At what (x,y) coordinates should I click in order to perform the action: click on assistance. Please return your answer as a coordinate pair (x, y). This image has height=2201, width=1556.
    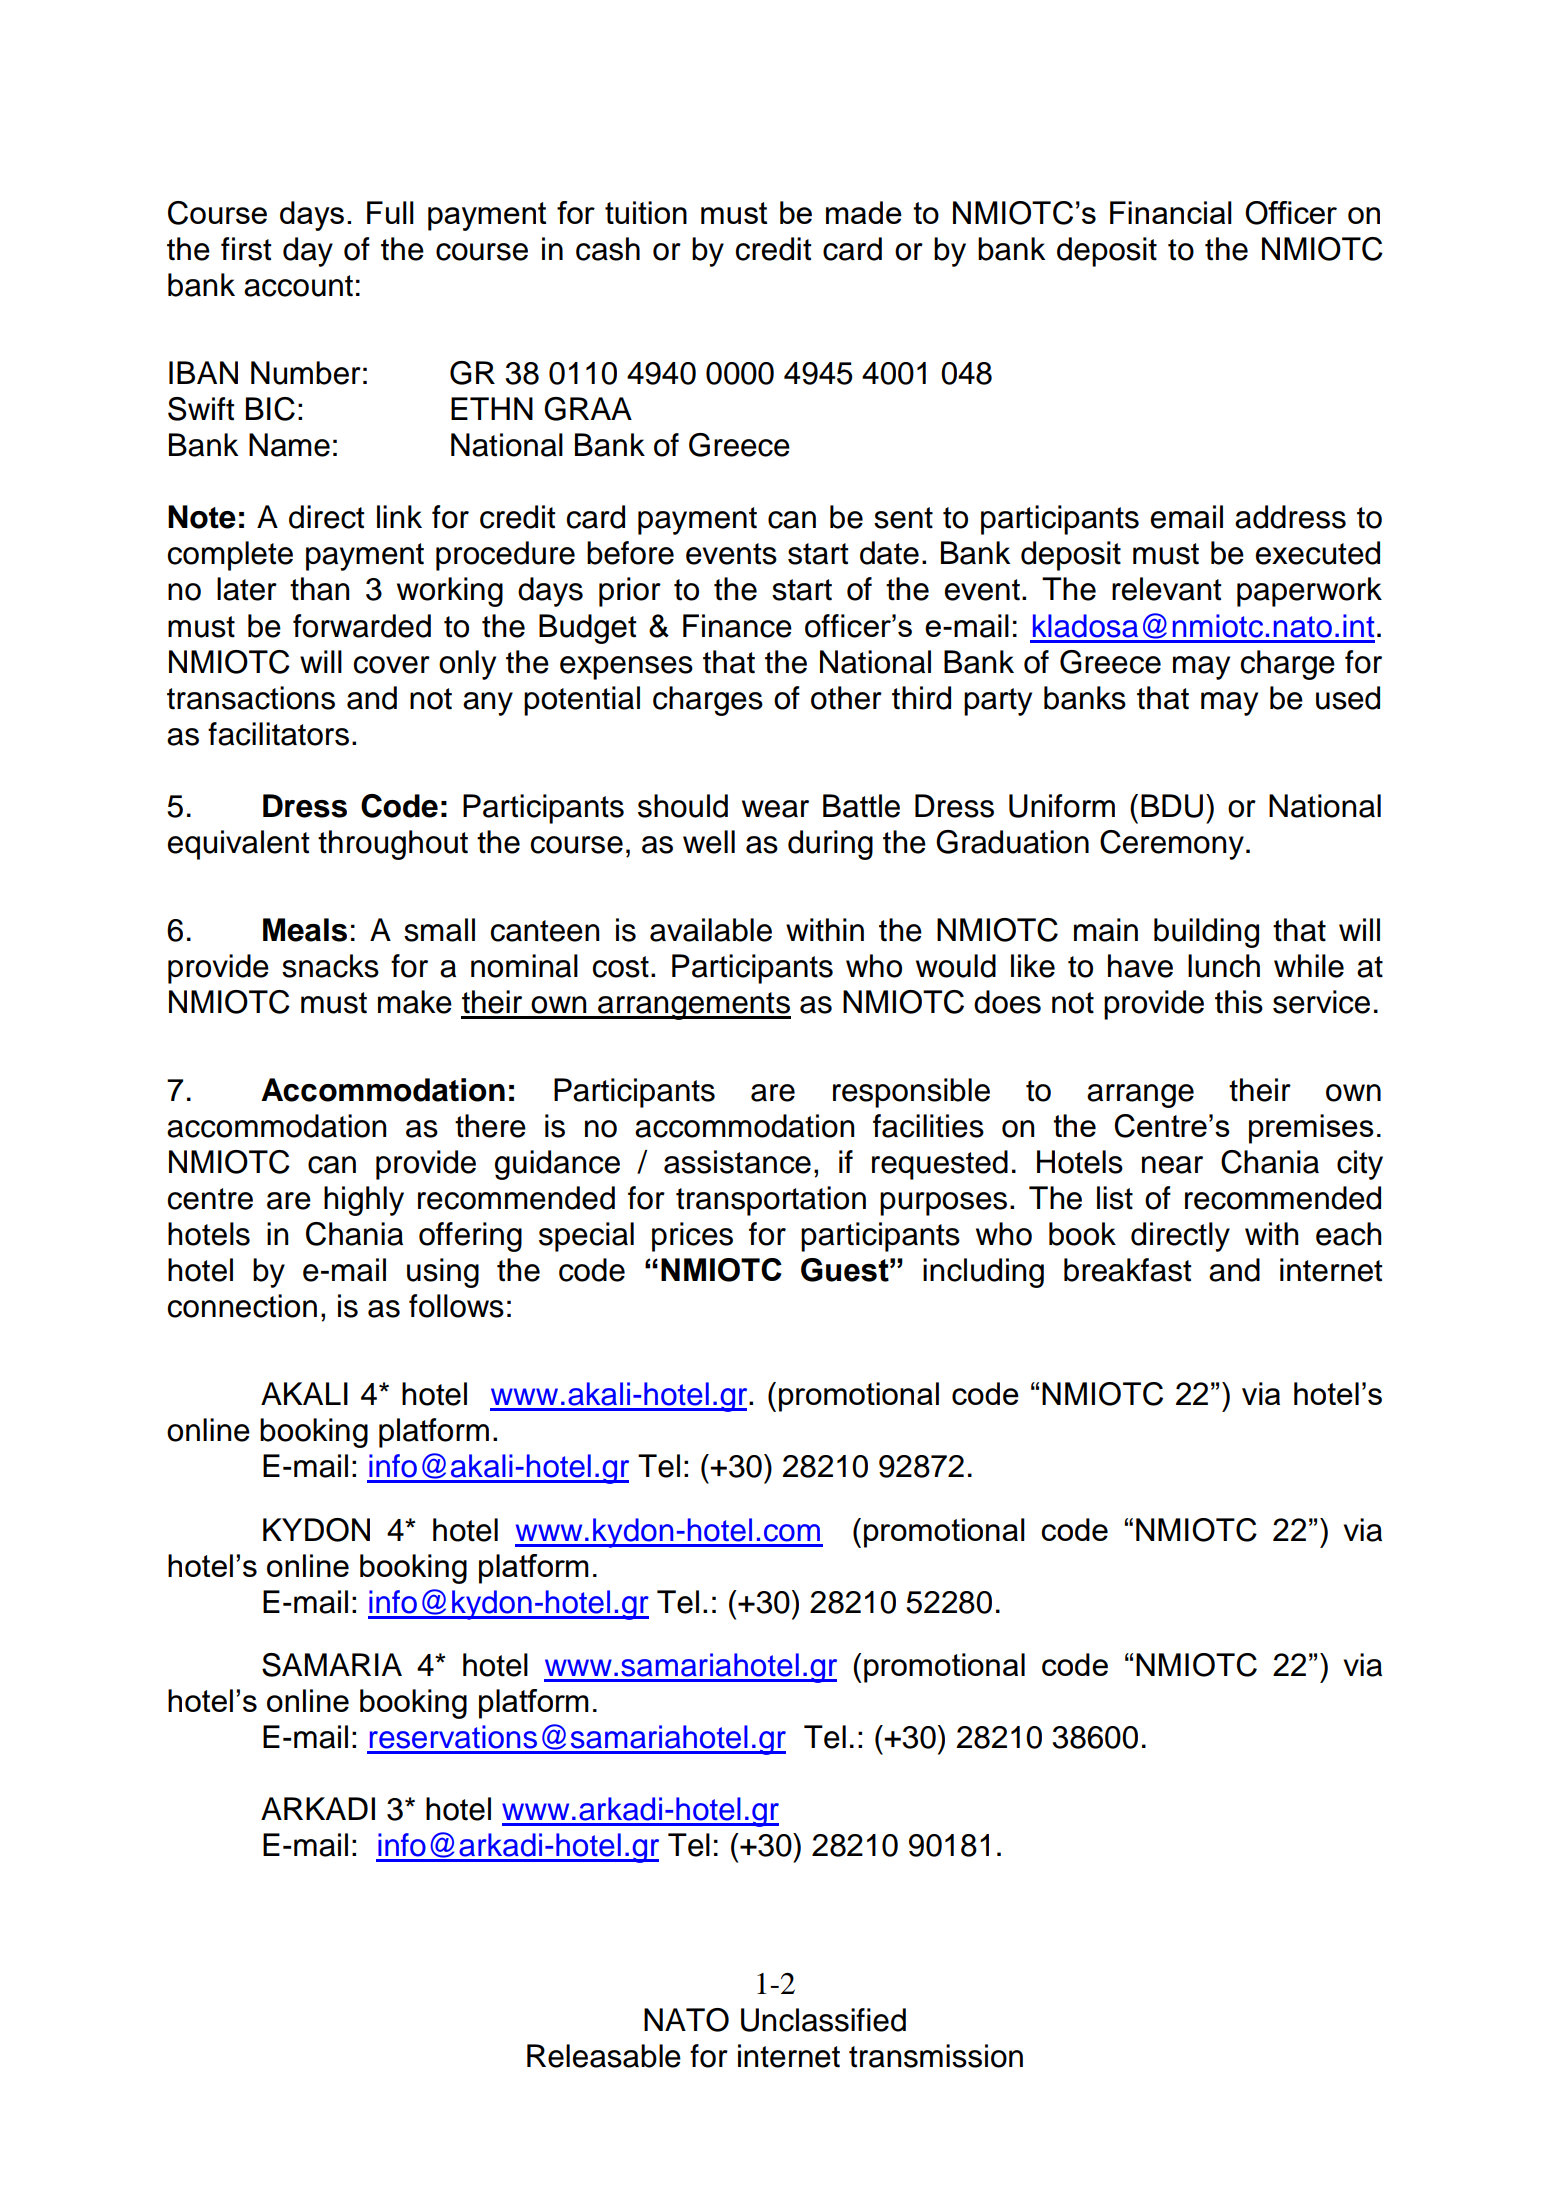
    Looking at the image, I should click on (737, 1162).
